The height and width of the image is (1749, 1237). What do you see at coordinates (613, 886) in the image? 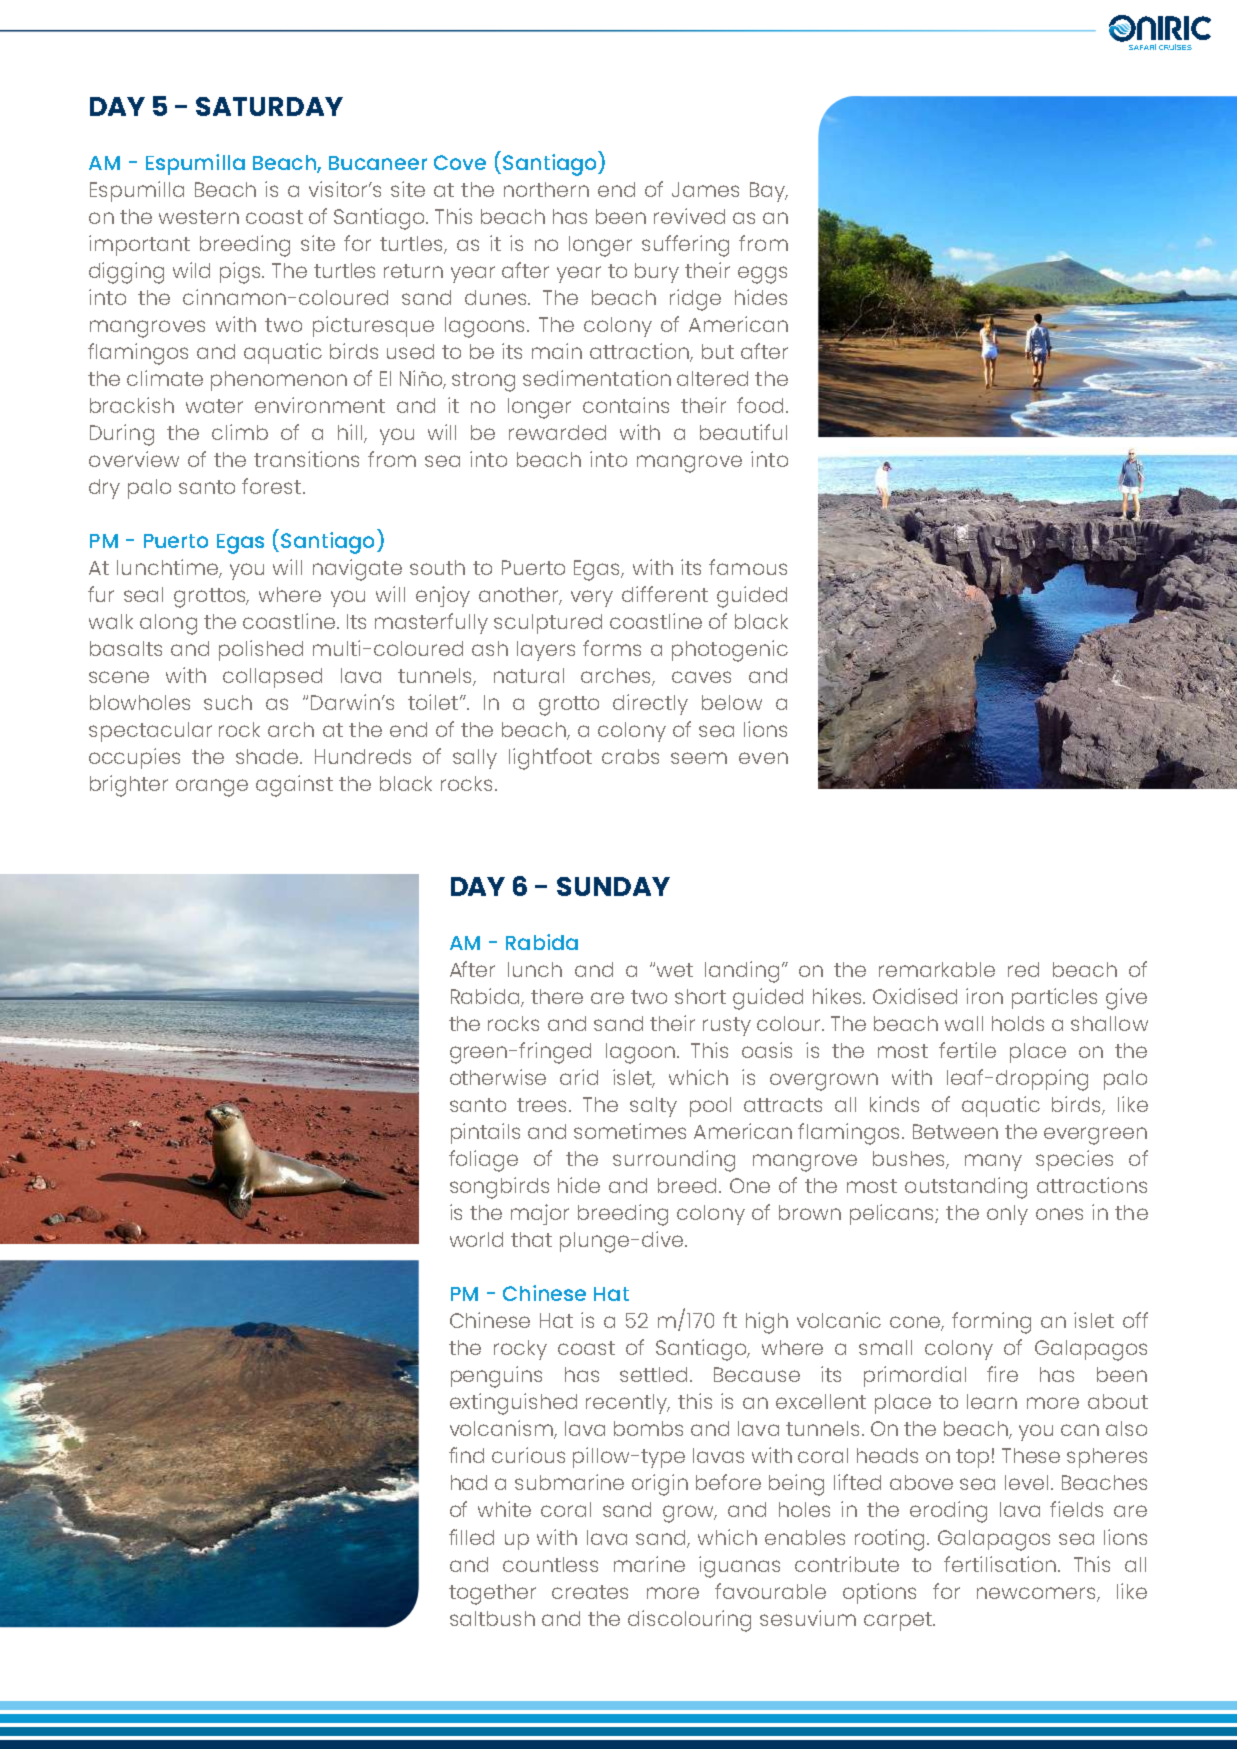
I see `SUNDAY` at bounding box center [613, 886].
